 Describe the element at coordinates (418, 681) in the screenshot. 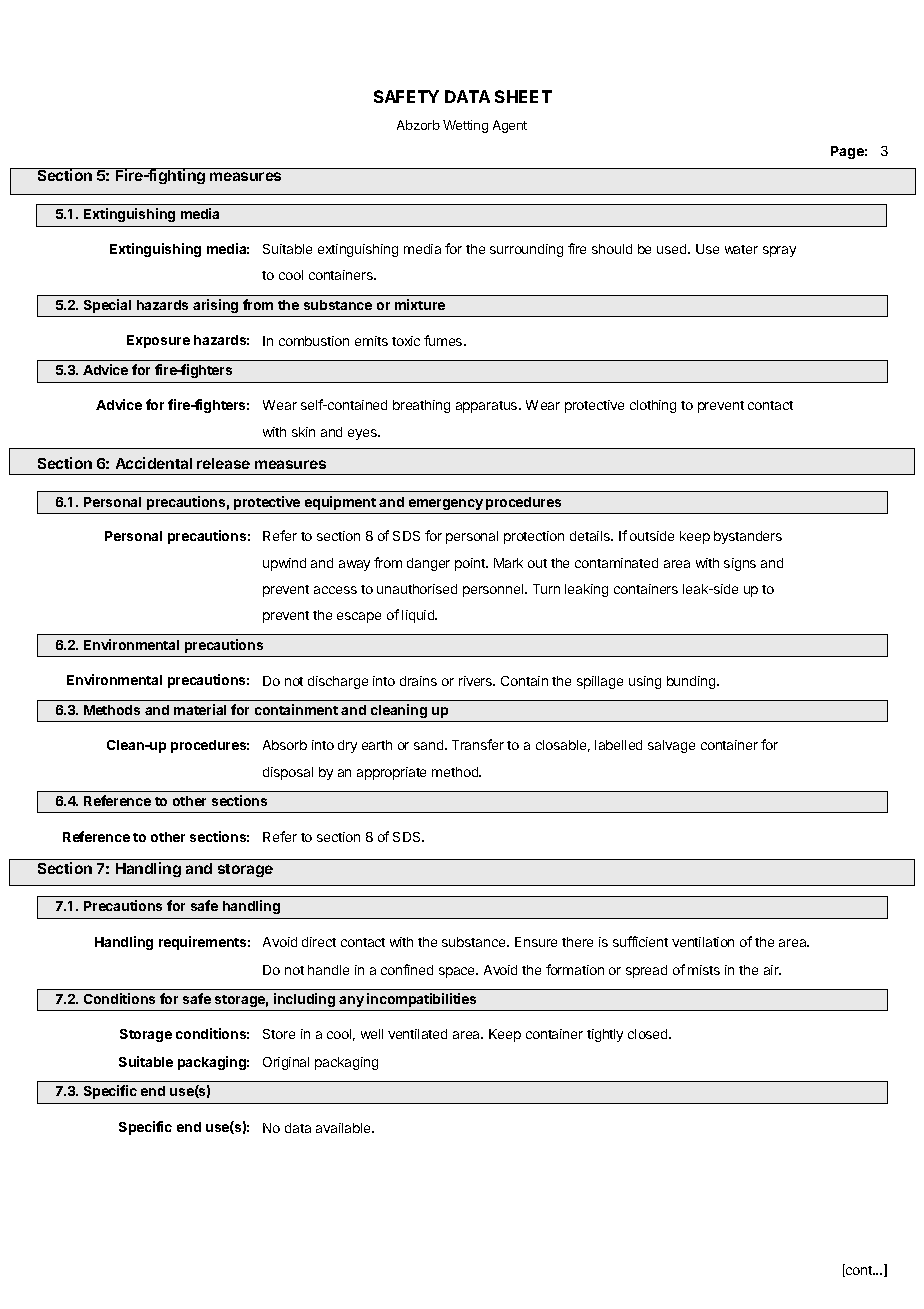

I see `drains` at that location.
